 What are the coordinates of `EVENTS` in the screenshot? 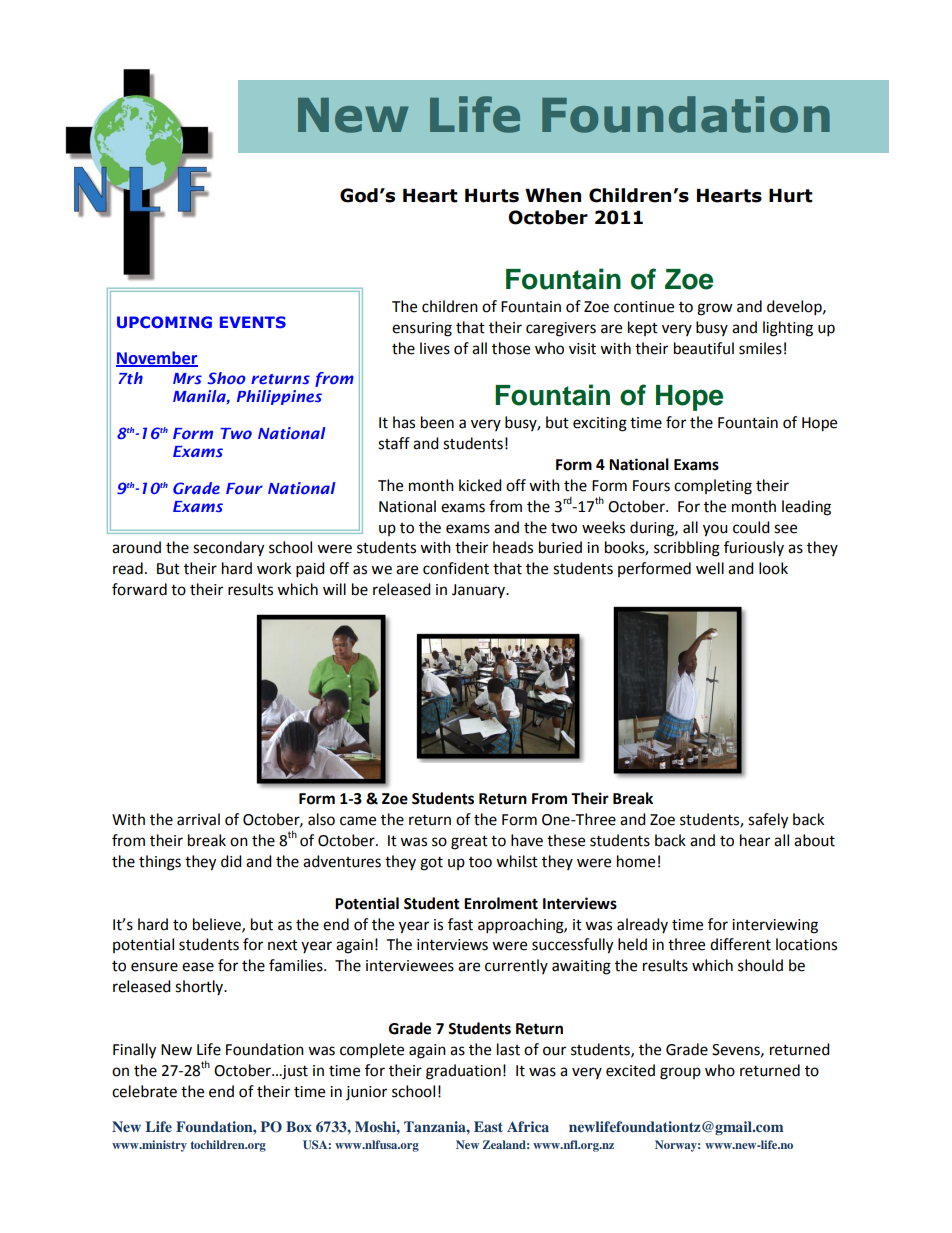 It's located at (253, 322).
